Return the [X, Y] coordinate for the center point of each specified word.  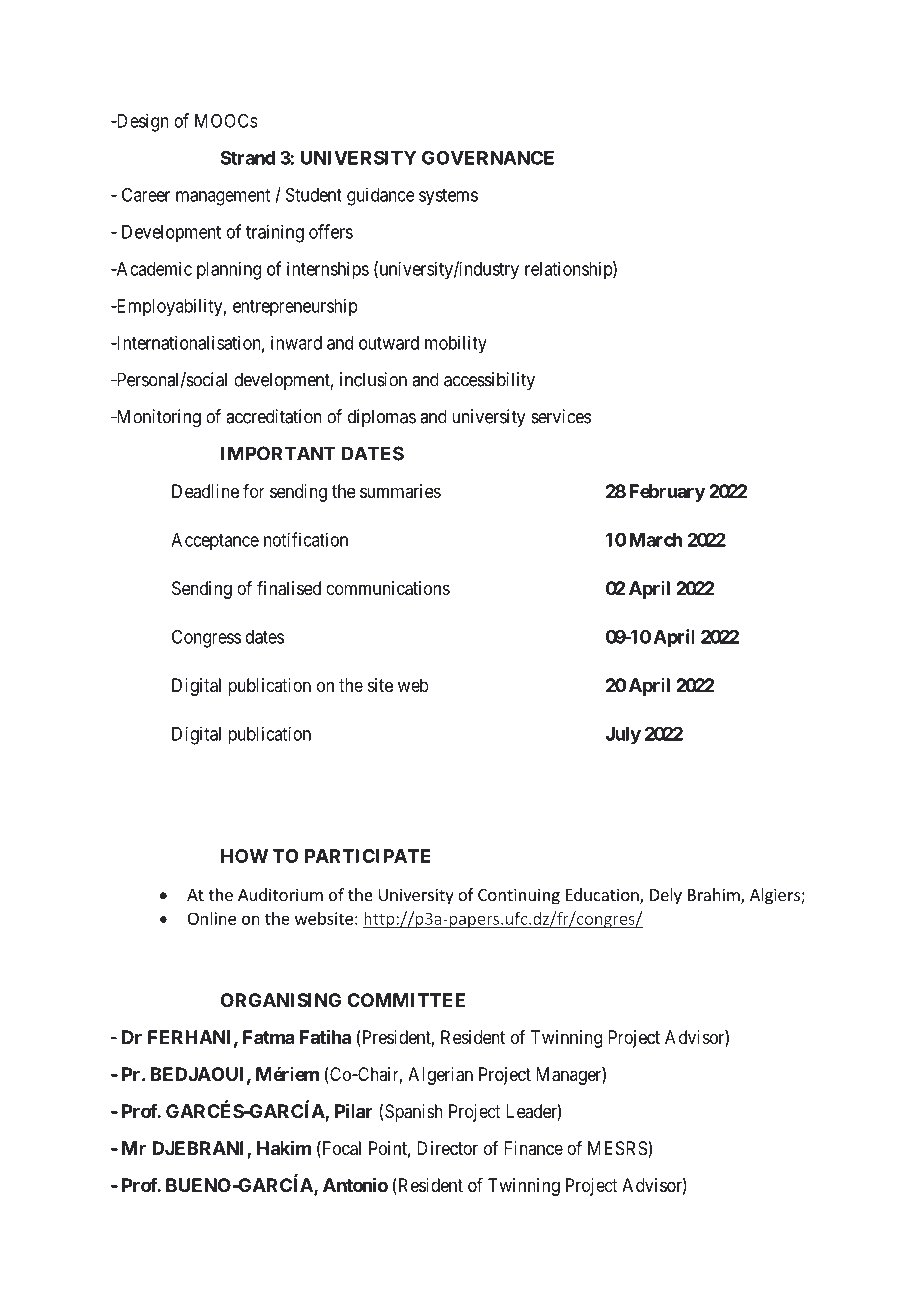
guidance [381, 196]
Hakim [284, 1147]
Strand [248, 157]
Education [603, 896]
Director [447, 1148]
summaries [400, 491]
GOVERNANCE [488, 157]
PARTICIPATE [367, 856]
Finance [533, 1148]
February [667, 493]
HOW [244, 856]
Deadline [205, 491]
